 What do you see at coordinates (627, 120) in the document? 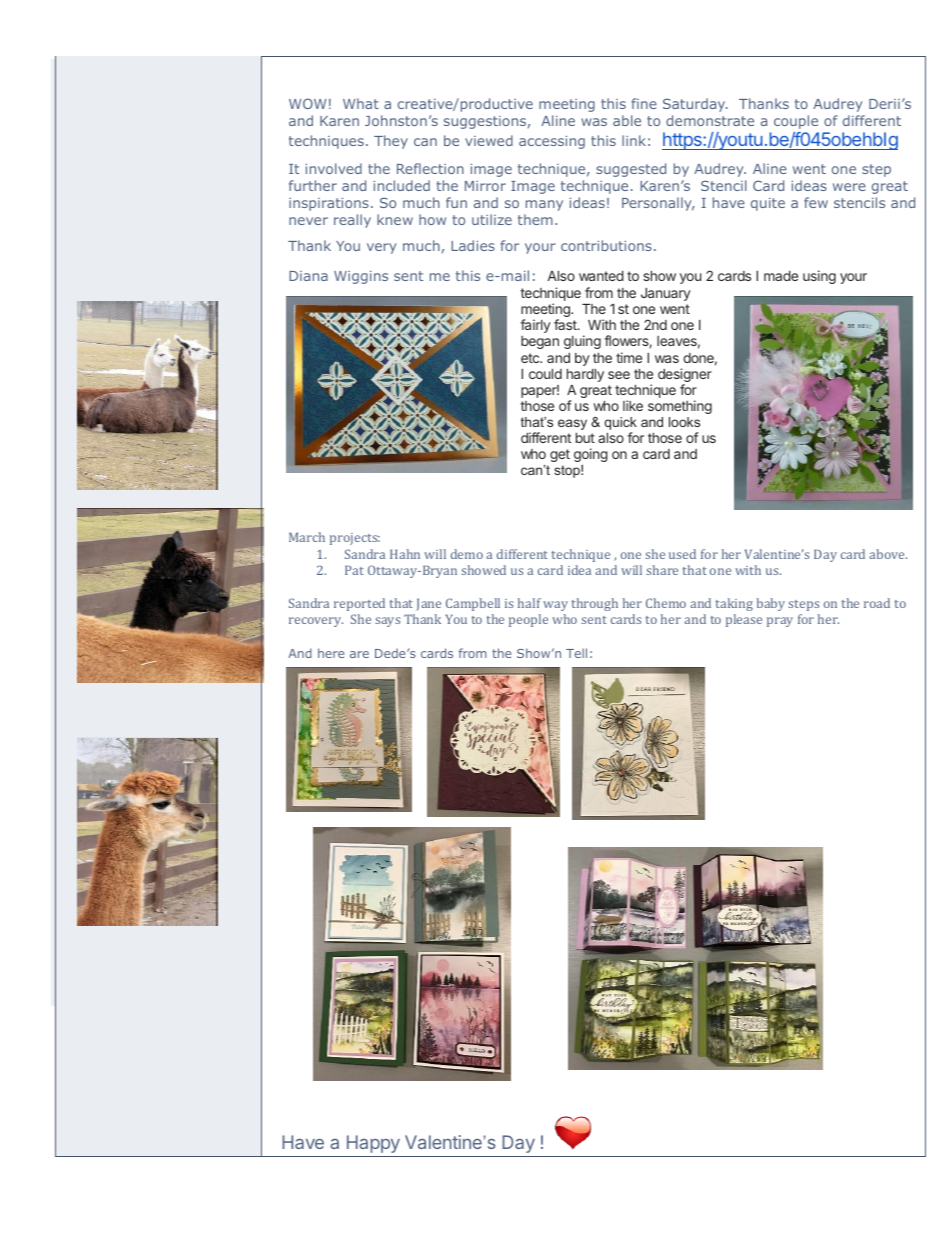
I see `able` at bounding box center [627, 120].
